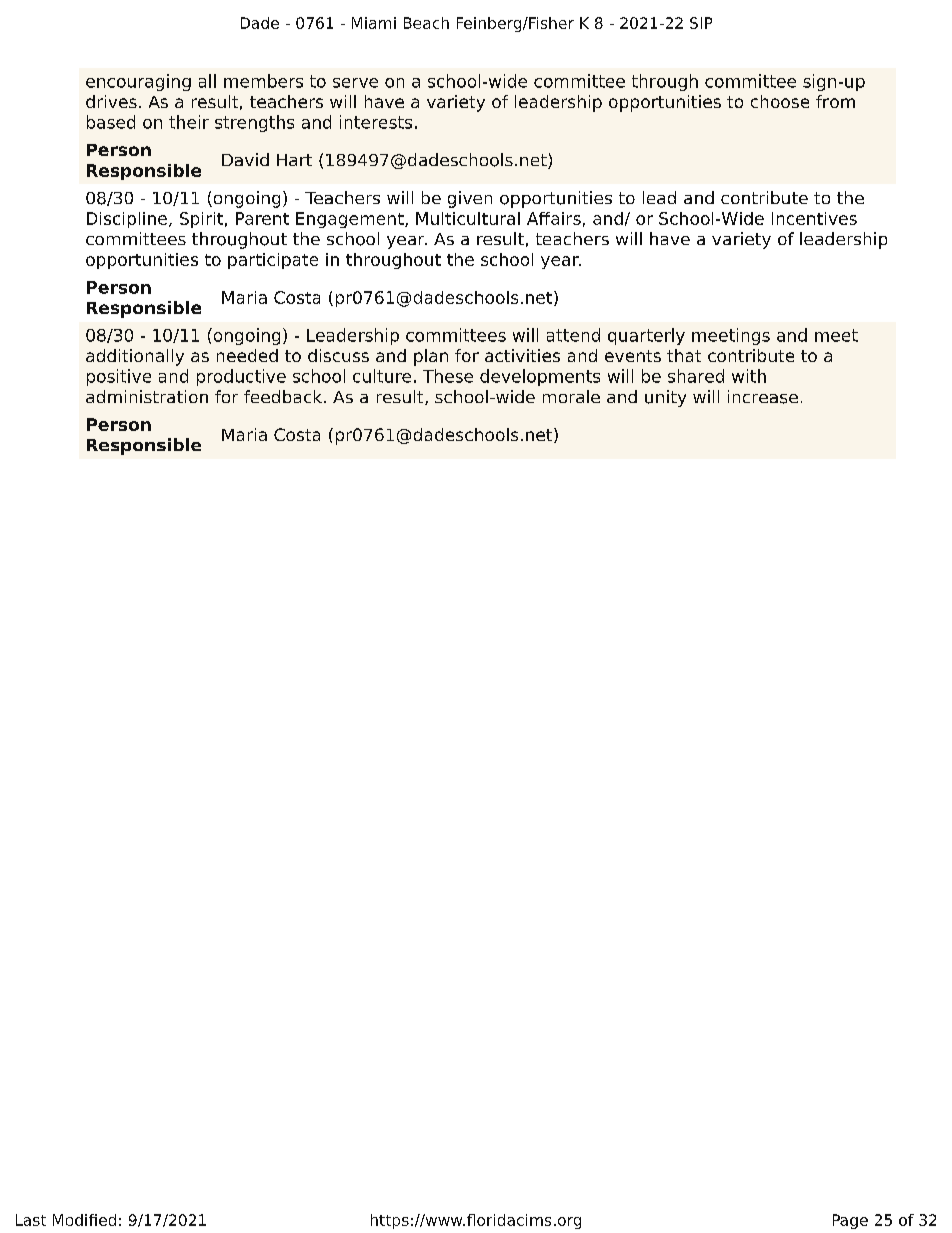 The height and width of the screenshot is (1233, 952). What do you see at coordinates (571, 396) in the screenshot?
I see `morale` at bounding box center [571, 396].
